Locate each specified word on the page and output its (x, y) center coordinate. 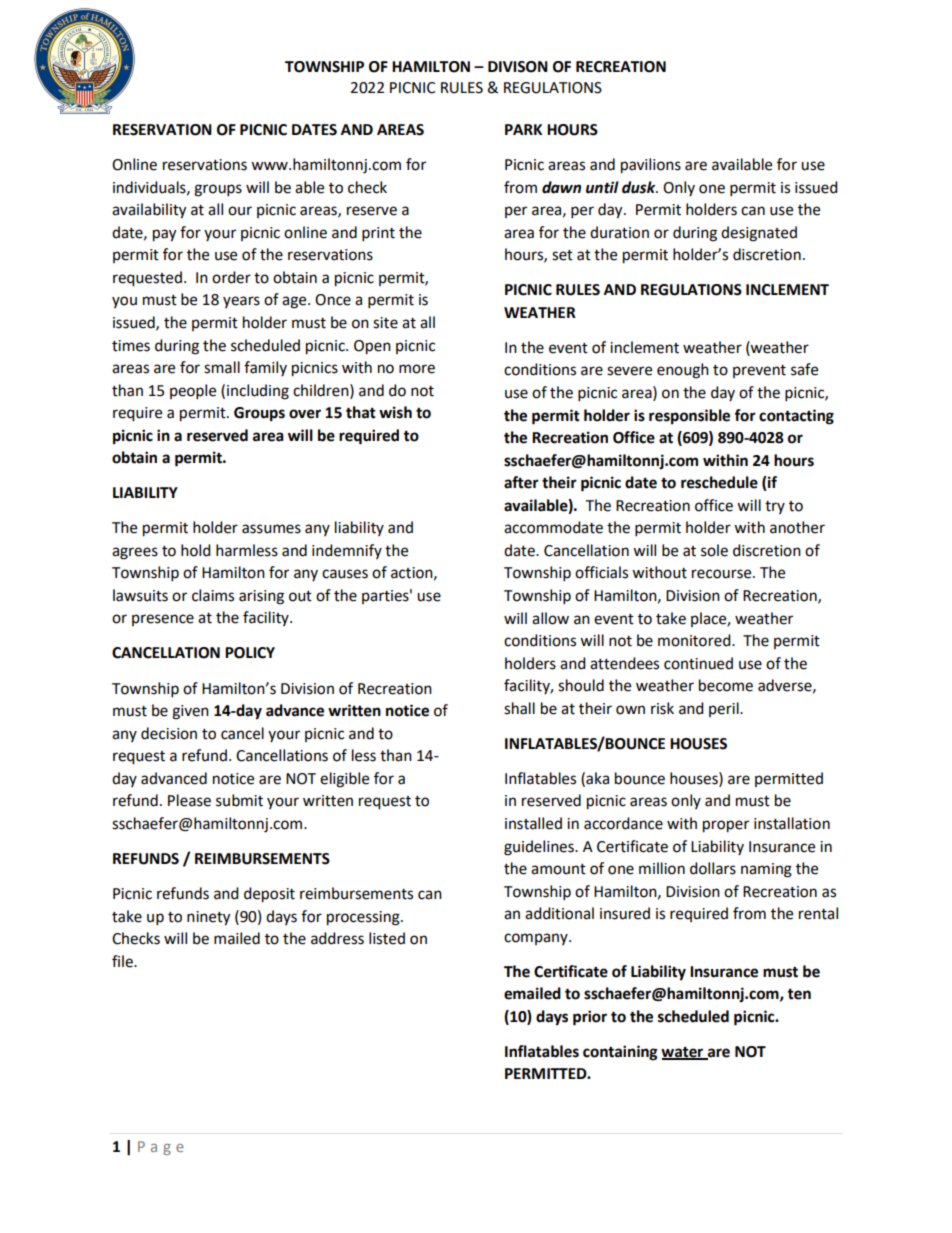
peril (725, 709)
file (123, 961)
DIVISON (518, 67)
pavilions (651, 166)
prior (590, 1018)
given (190, 712)
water (683, 1053)
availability (149, 211)
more (417, 369)
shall (519, 708)
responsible (689, 417)
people (193, 392)
